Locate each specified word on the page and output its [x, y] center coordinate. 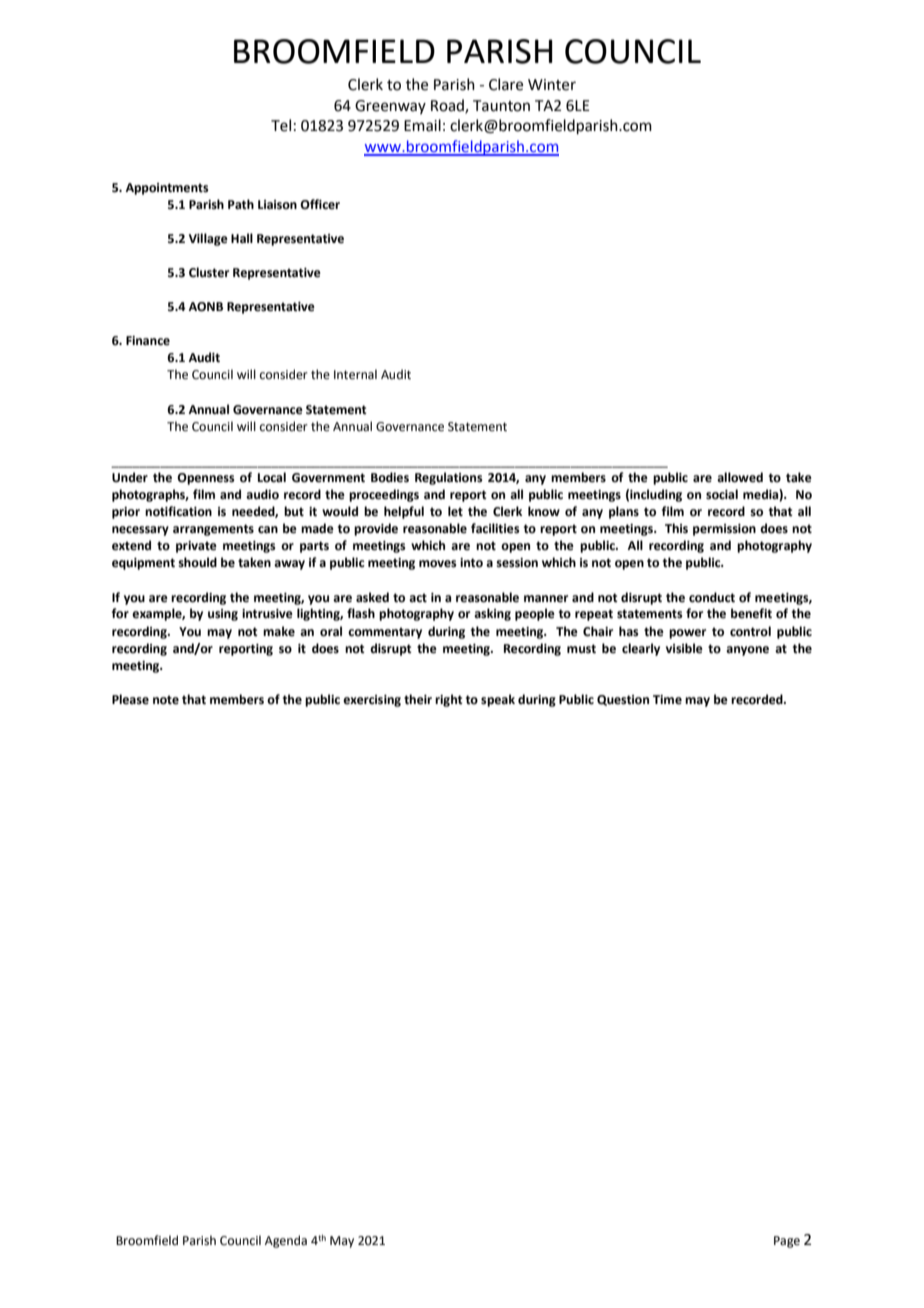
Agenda [286, 1241]
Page [787, 1242]
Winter [552, 85]
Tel [281, 125]
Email [422, 125]
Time [667, 700]
